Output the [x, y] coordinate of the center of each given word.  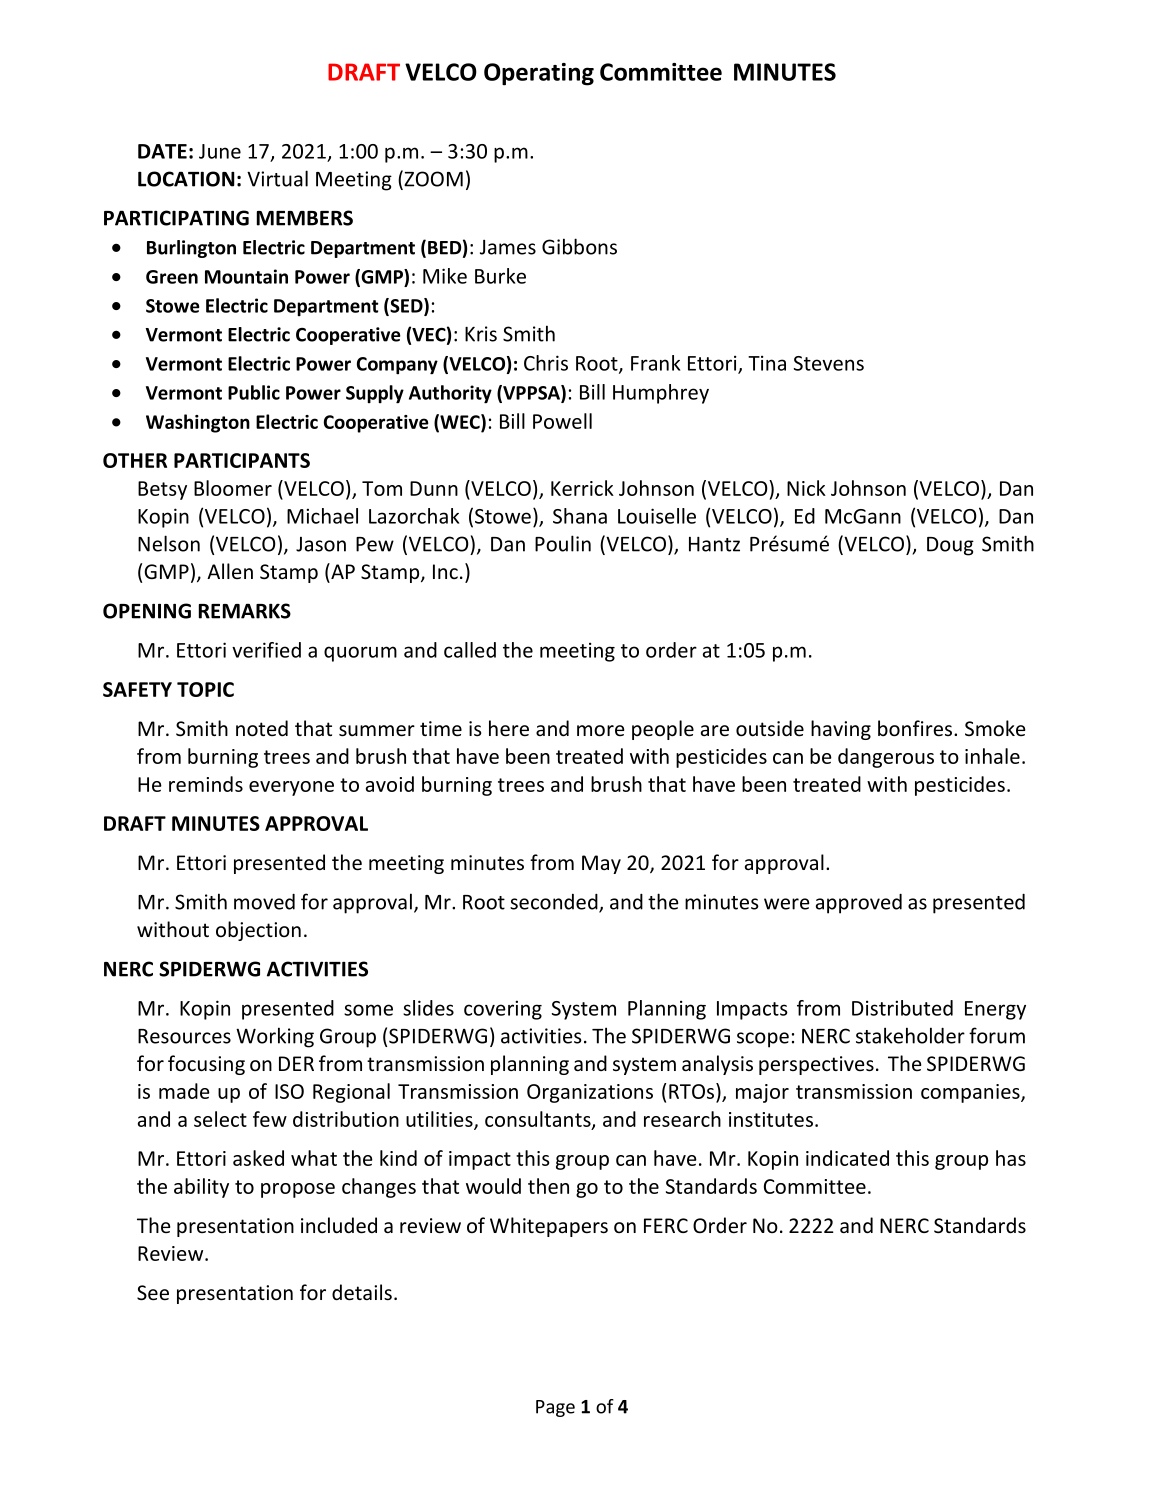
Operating [539, 74]
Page [555, 1408]
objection [258, 931]
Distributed [902, 1008]
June [220, 151]
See [153, 1293]
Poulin [563, 543]
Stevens [829, 363]
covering [503, 1010]
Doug [950, 546]
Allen [230, 571]
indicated [847, 1158]
